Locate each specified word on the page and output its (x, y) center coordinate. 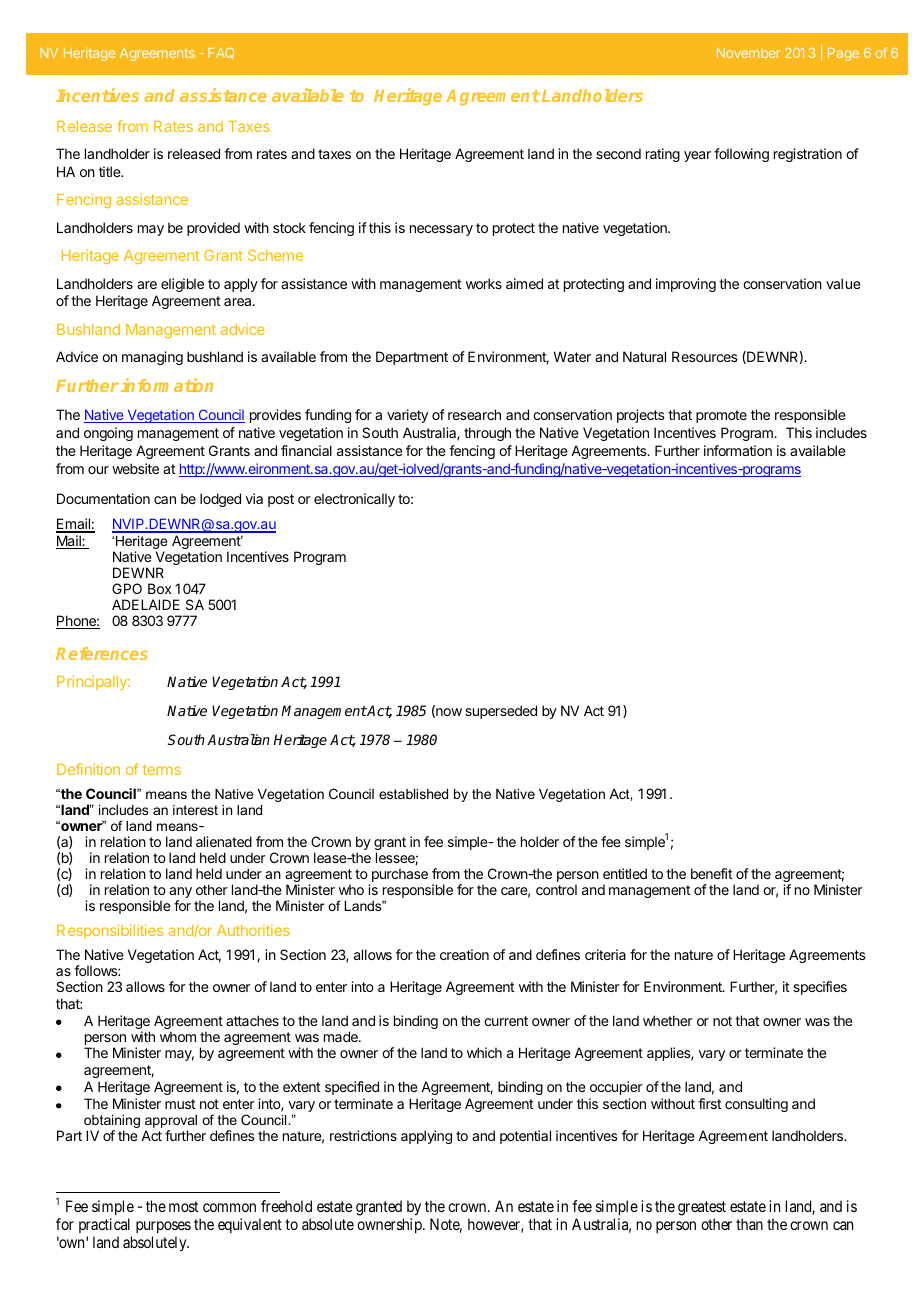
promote (721, 416)
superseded (501, 712)
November (748, 53)
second (618, 153)
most (183, 1206)
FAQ (221, 53)
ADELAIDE (146, 604)
